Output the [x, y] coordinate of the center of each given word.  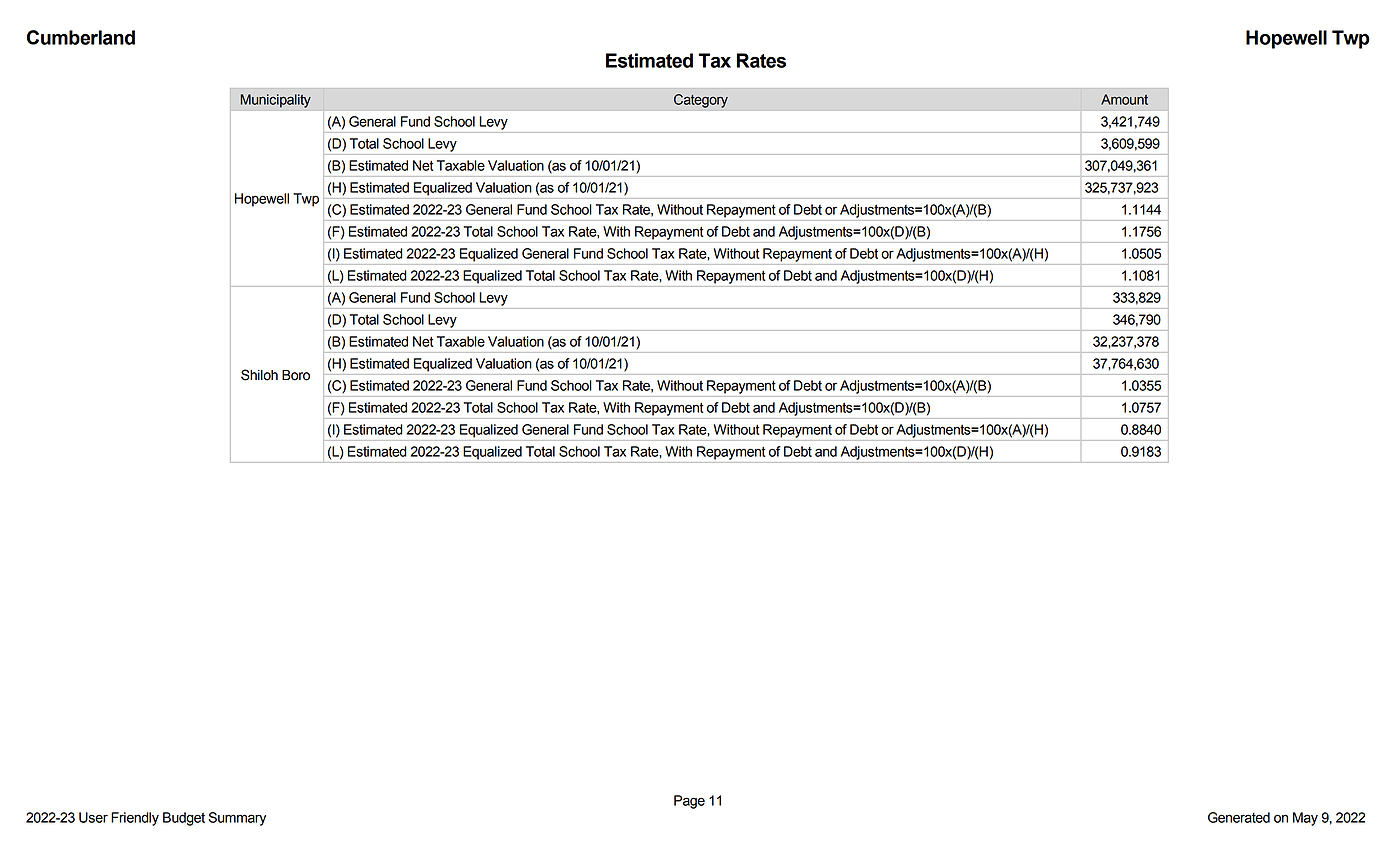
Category [701, 101]
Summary [237, 819]
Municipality [276, 101]
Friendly [135, 819]
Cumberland [81, 37]
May [1305, 819]
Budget [184, 819]
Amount [1124, 99]
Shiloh [259, 375]
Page [689, 802]
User [93, 817]
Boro [296, 375]
